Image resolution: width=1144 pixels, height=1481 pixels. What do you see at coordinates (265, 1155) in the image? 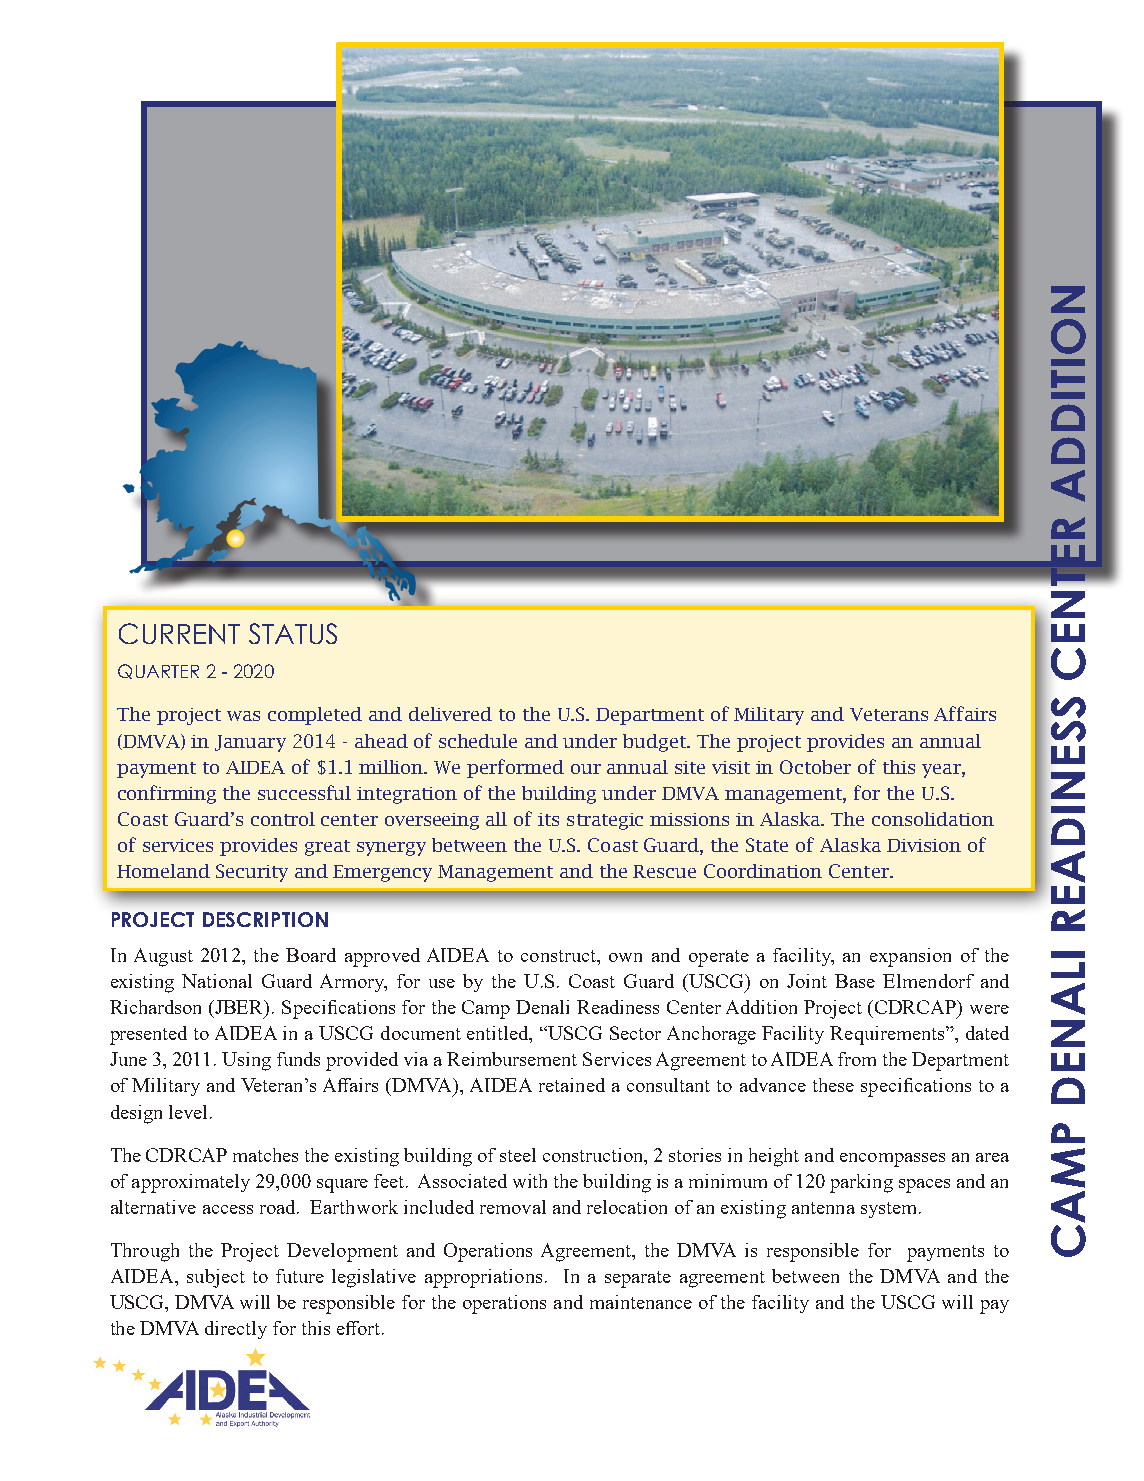
I see `matches` at bounding box center [265, 1155].
